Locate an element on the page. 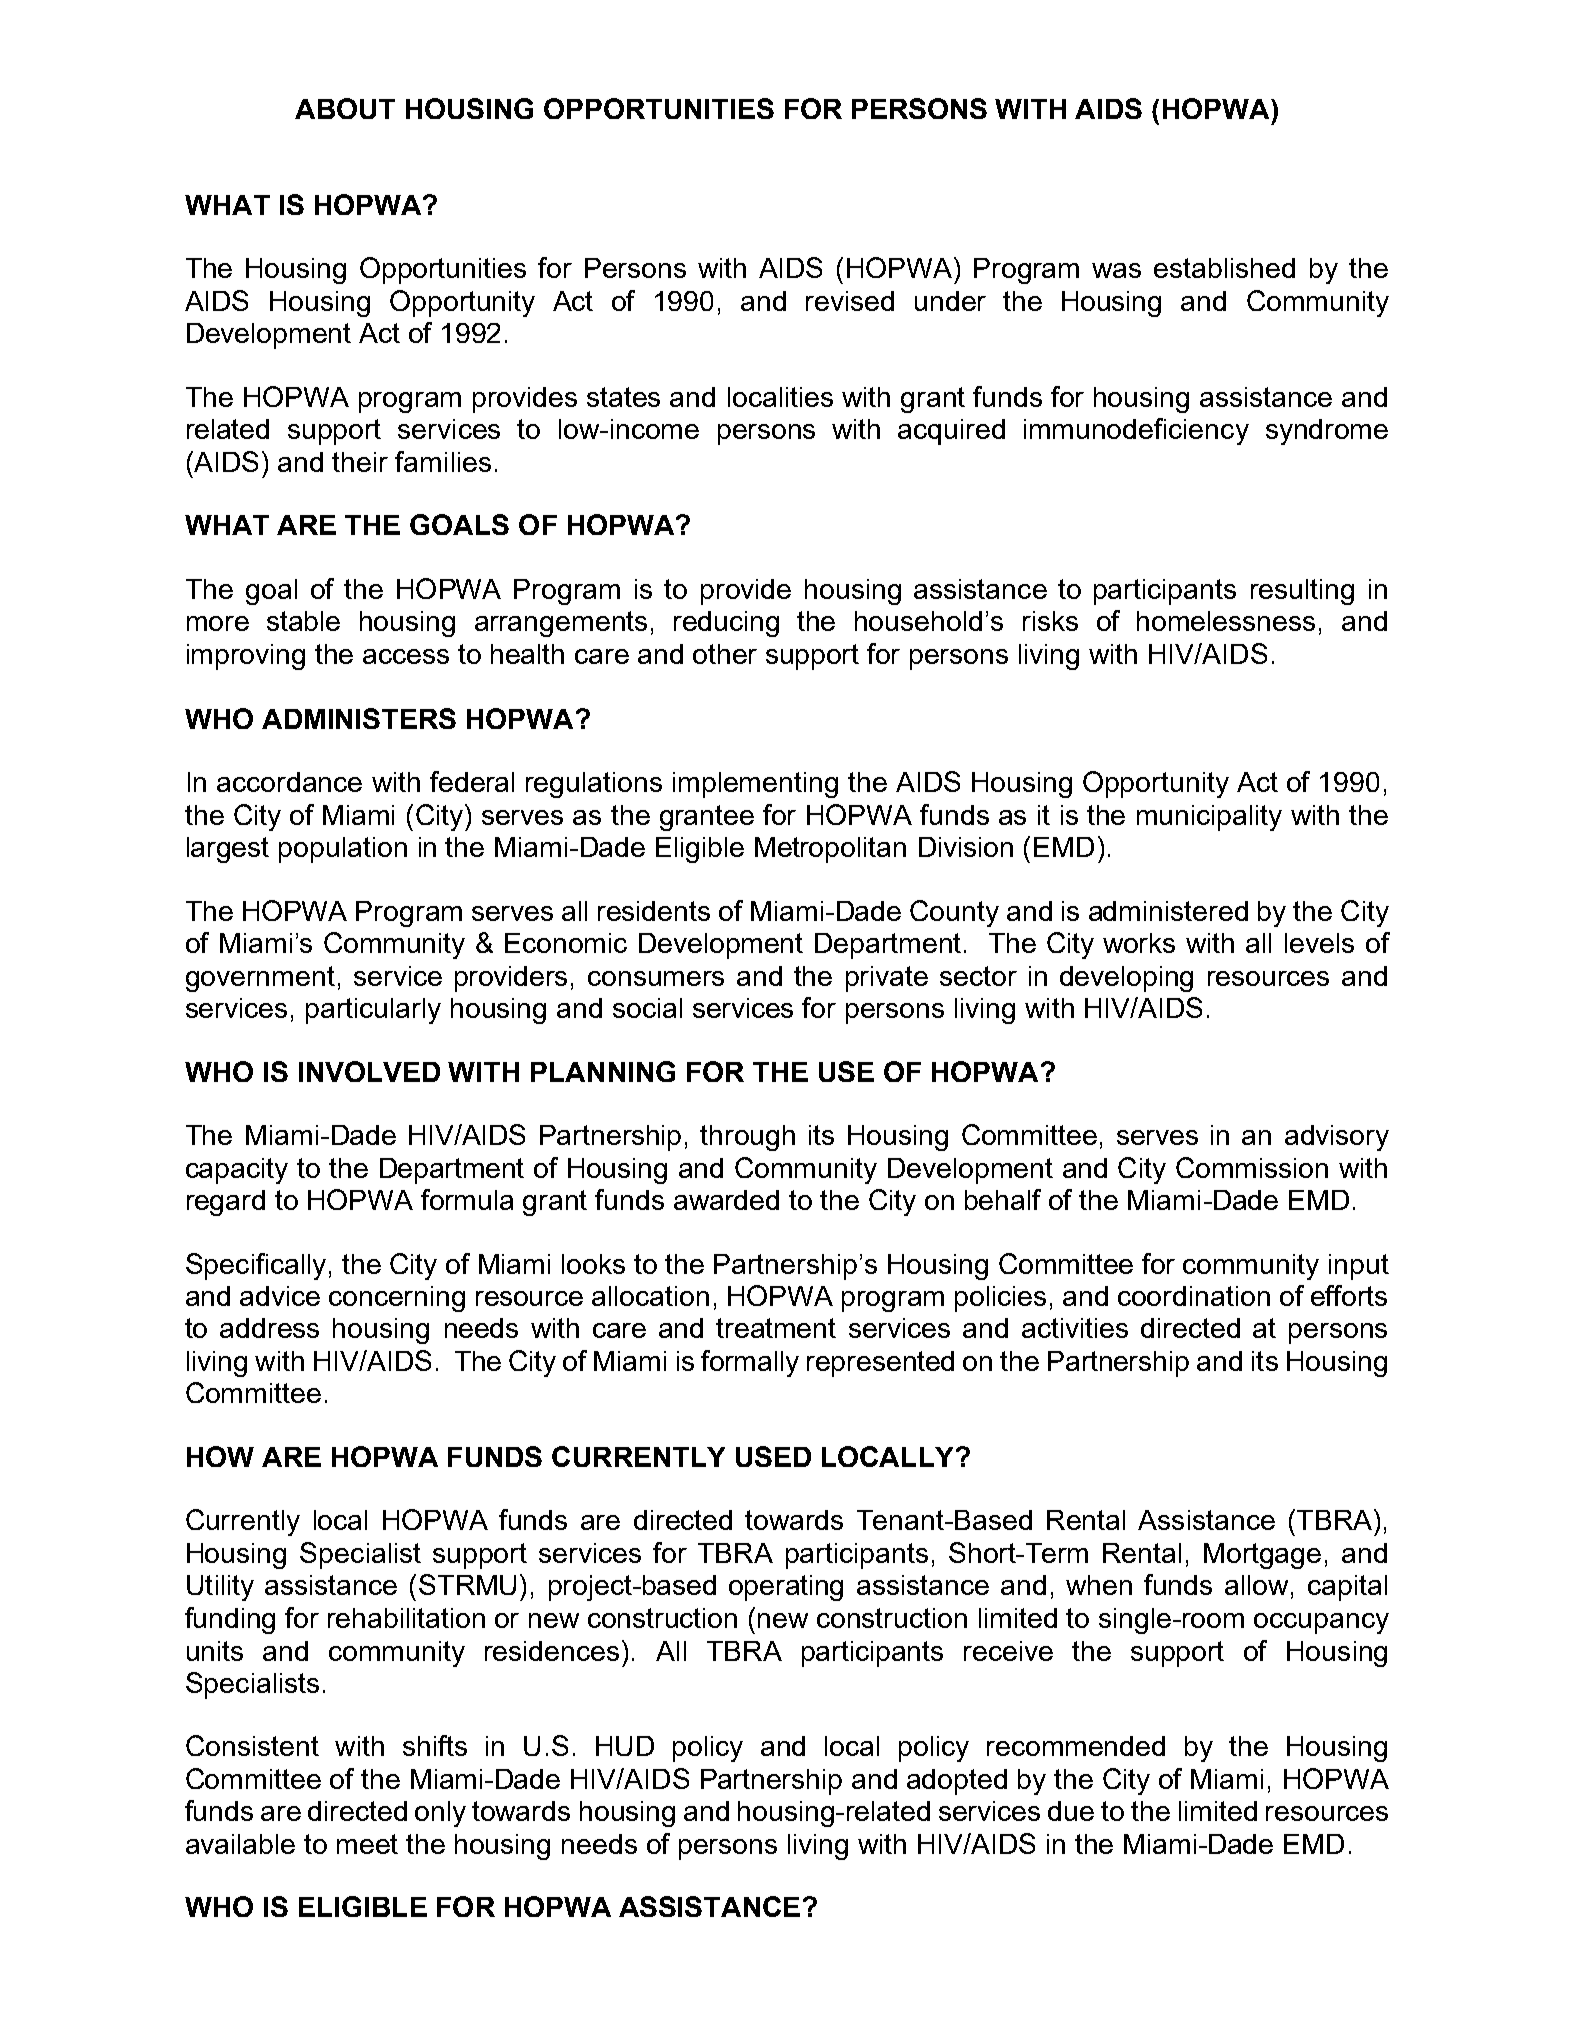  works is located at coordinates (1139, 943).
